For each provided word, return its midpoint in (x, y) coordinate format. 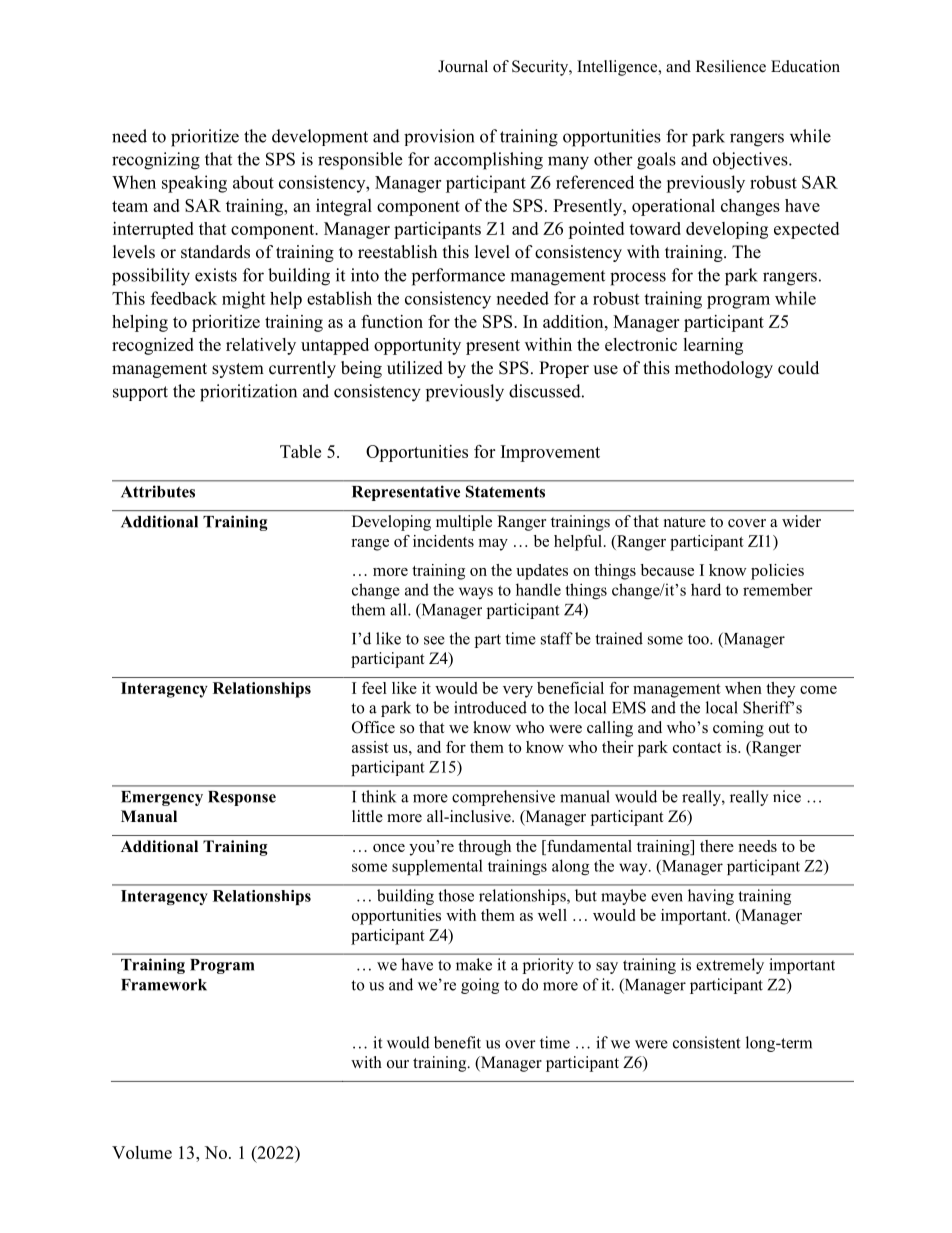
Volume (142, 1152)
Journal (463, 66)
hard (706, 589)
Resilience (731, 66)
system (238, 370)
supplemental (437, 867)
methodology (724, 369)
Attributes (158, 491)
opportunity (417, 346)
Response (242, 798)
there (717, 846)
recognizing (156, 161)
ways (476, 593)
